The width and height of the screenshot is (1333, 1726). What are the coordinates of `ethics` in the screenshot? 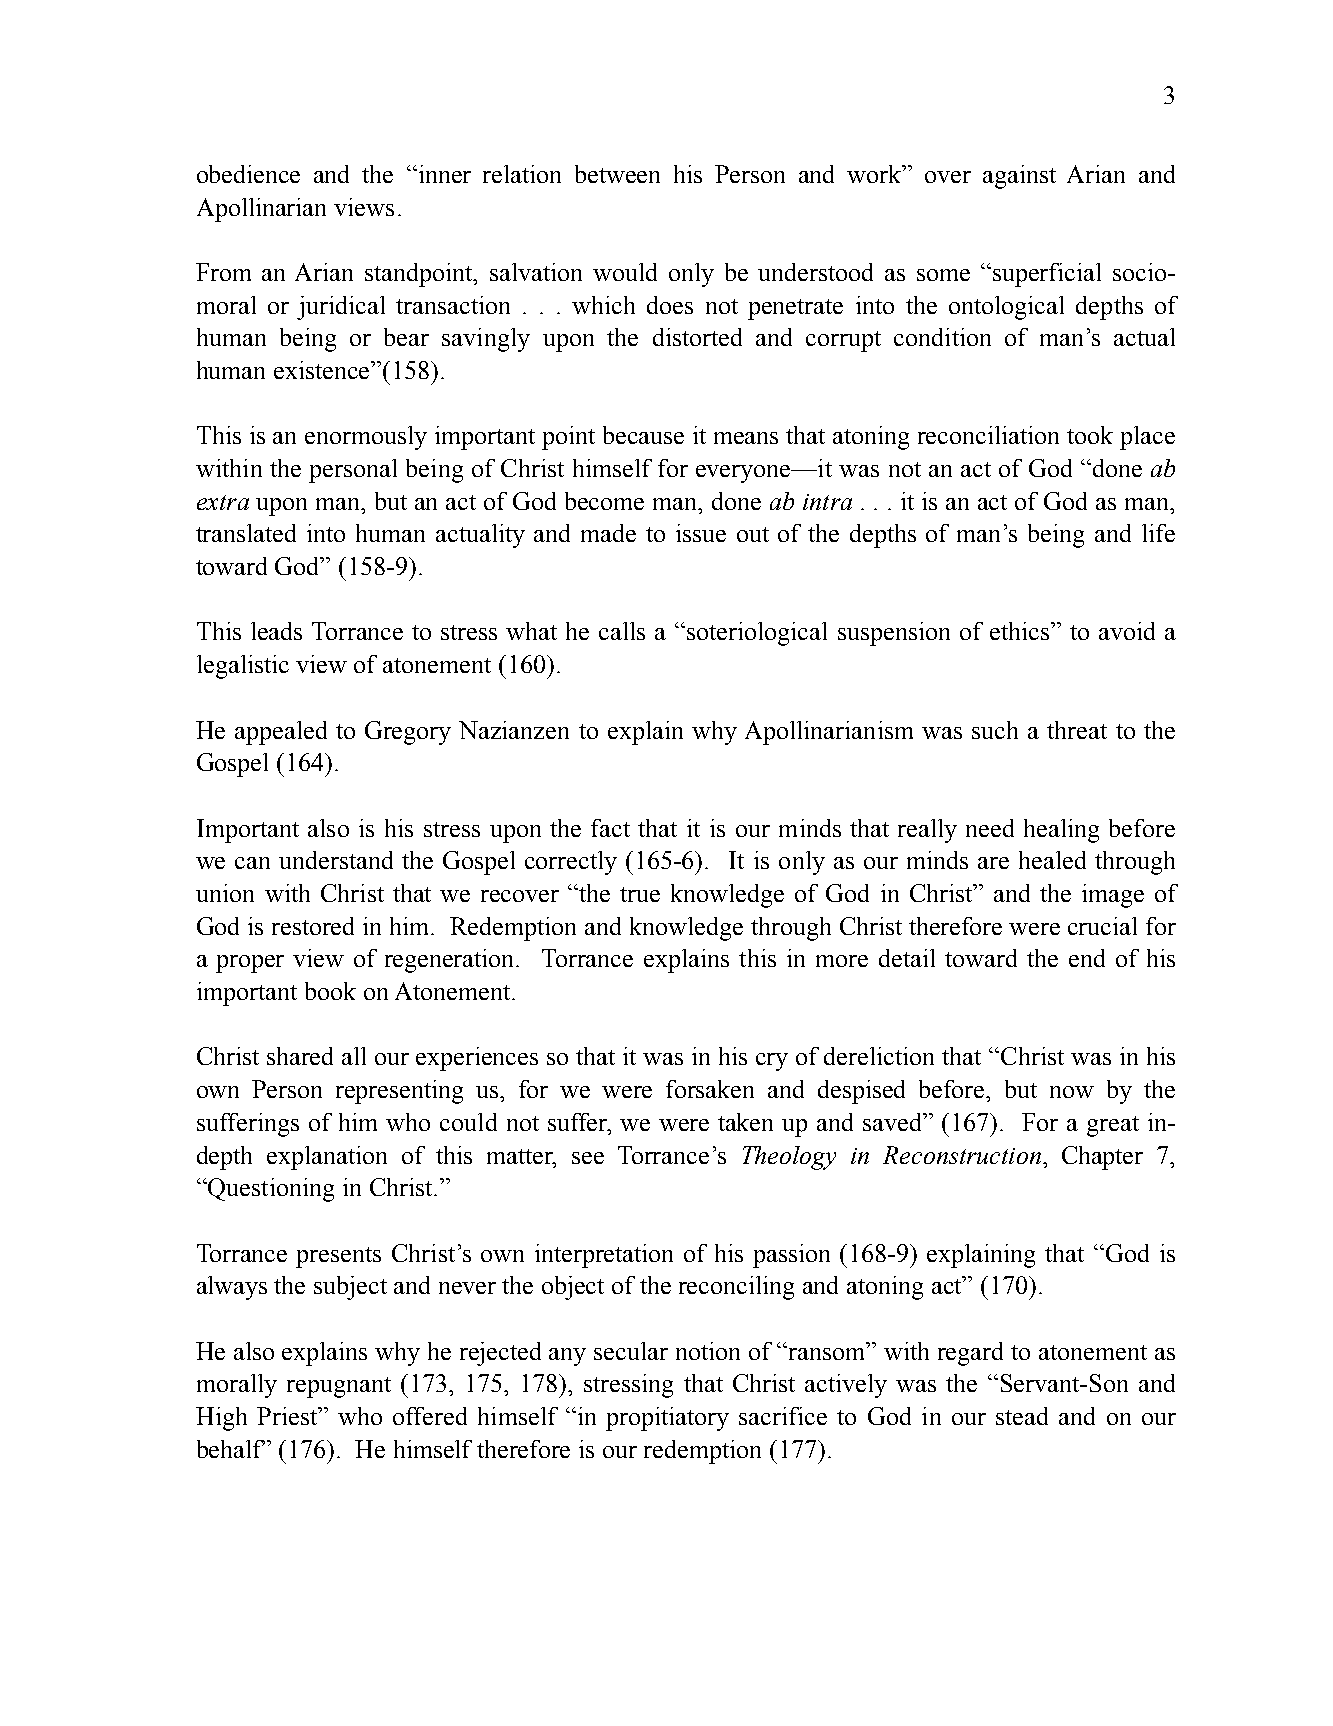 It's located at (1021, 631).
